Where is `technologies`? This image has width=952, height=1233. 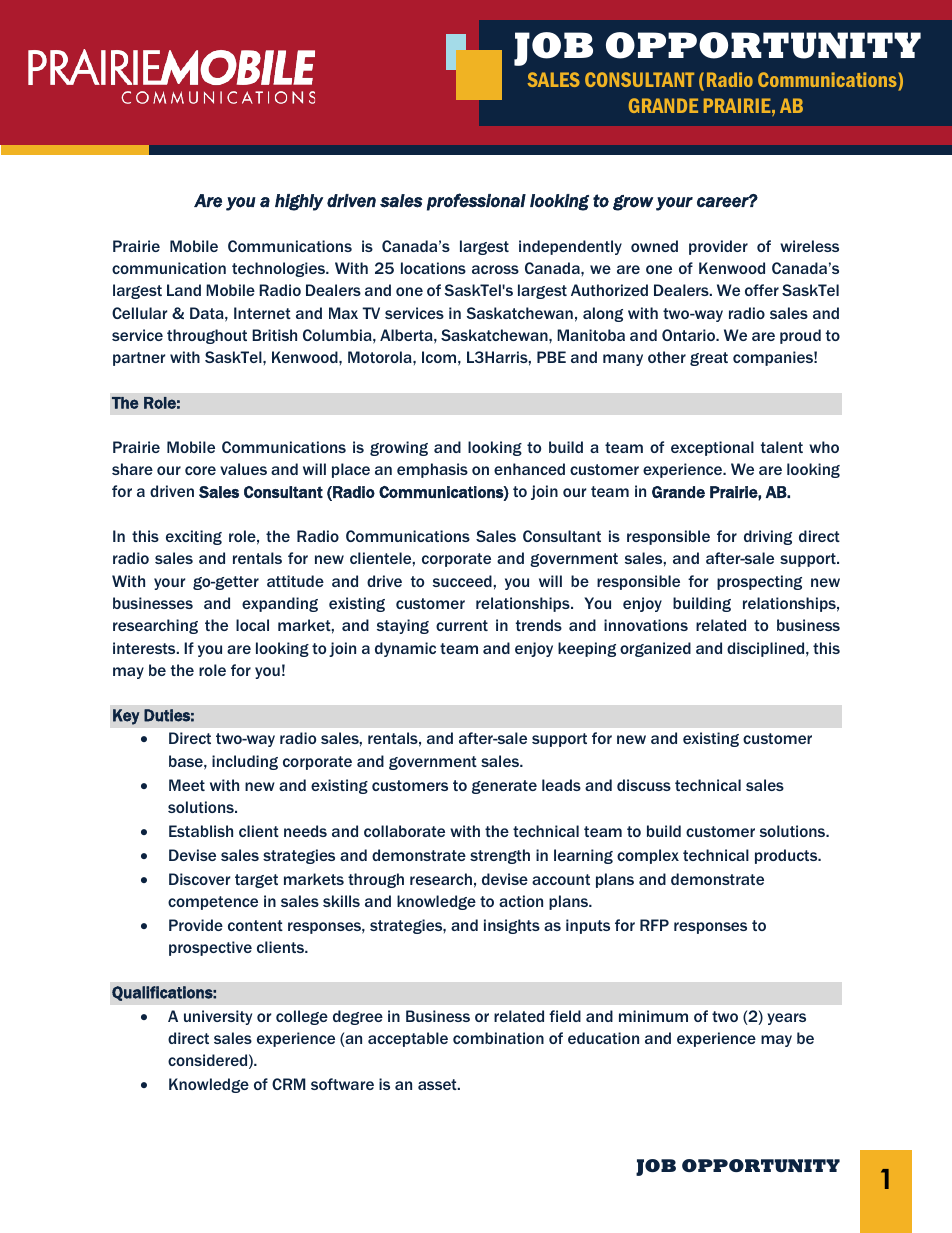
technologies is located at coordinates (279, 269).
